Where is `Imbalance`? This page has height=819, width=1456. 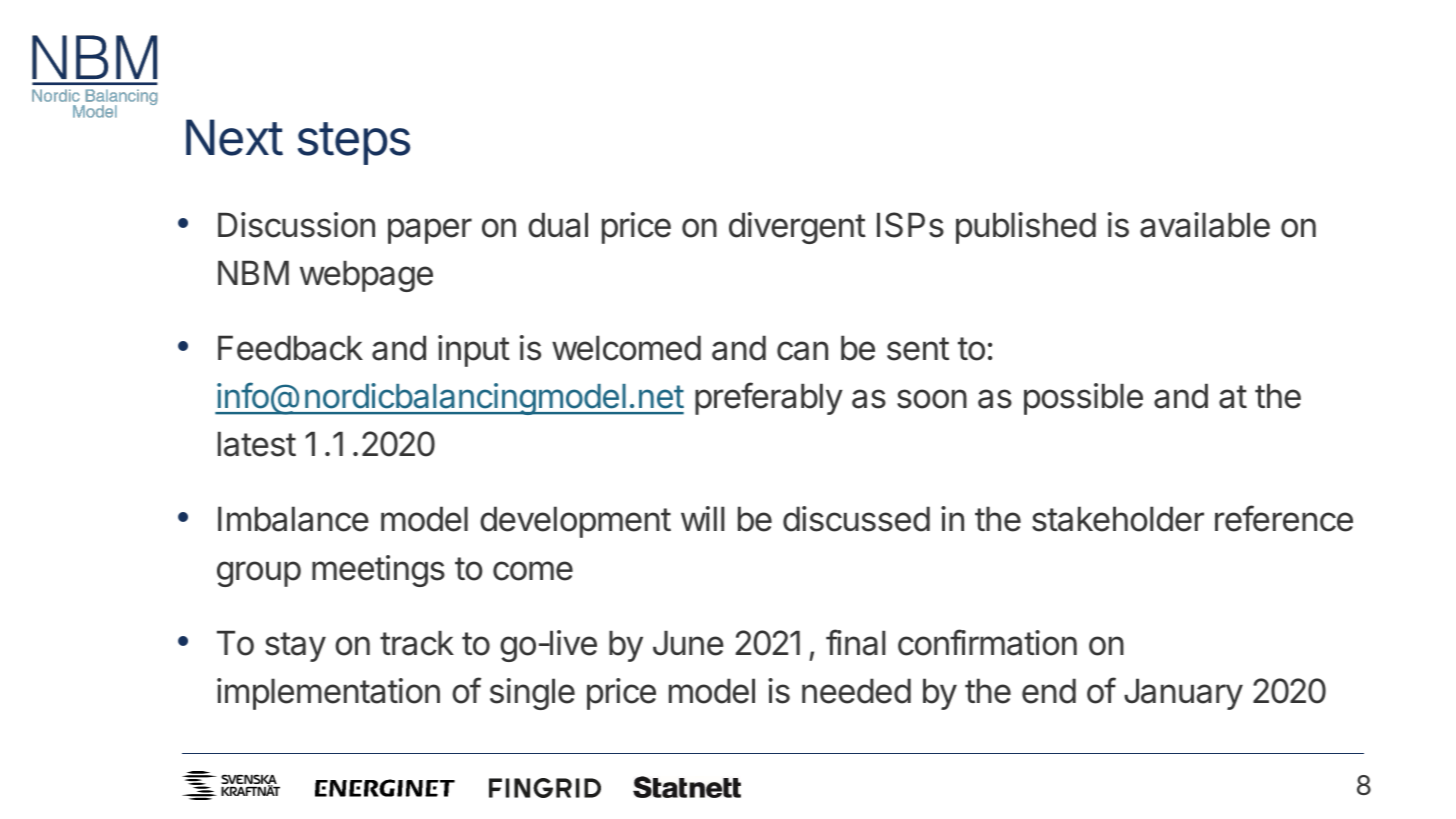 Imbalance is located at coordinates (293, 519).
